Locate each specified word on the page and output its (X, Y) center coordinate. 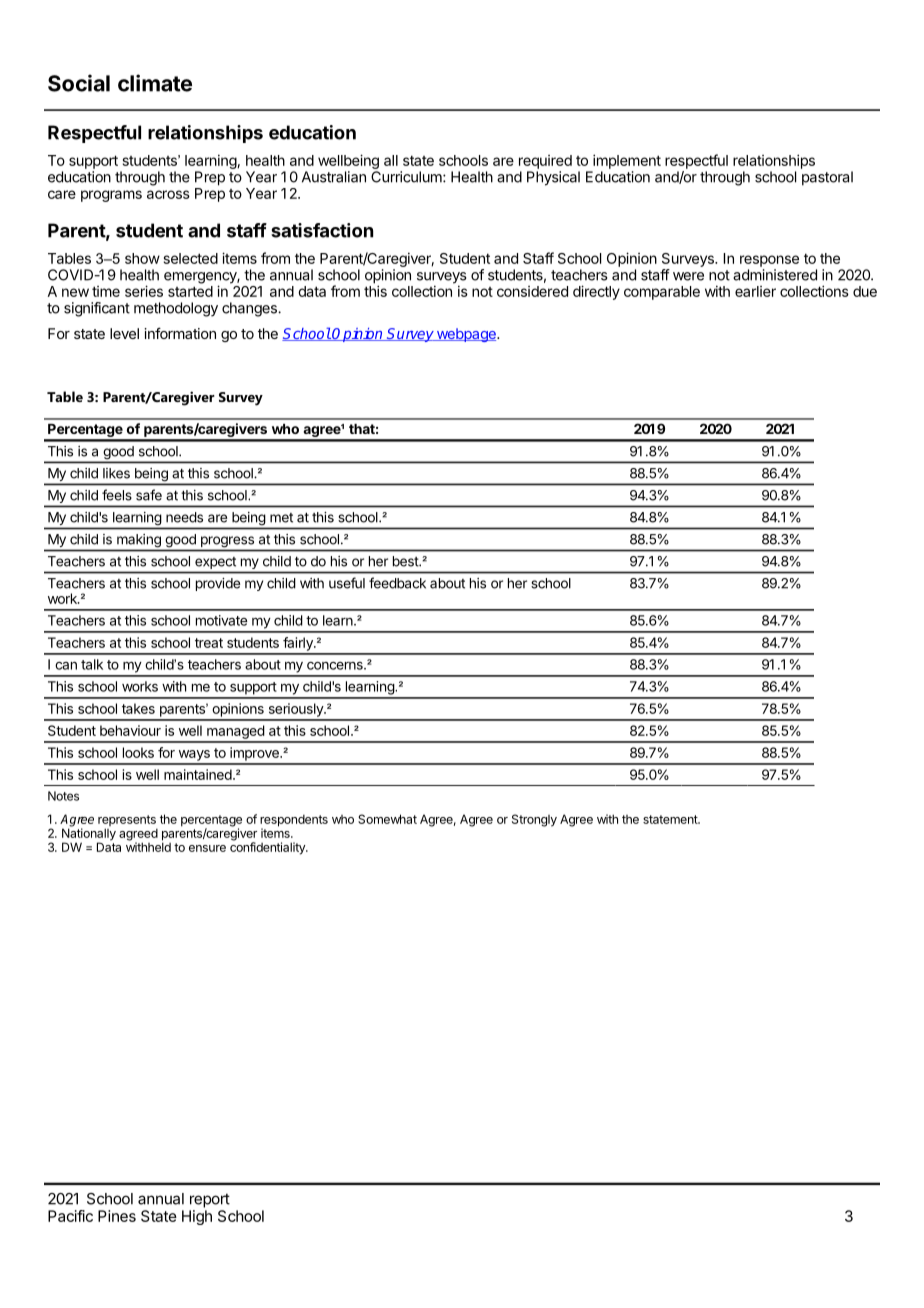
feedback (397, 583)
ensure (207, 848)
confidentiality (268, 847)
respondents (294, 821)
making (139, 540)
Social (79, 83)
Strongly (534, 820)
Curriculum (407, 177)
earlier (755, 291)
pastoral (827, 178)
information (180, 333)
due (865, 291)
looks (138, 752)
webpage (466, 335)
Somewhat (387, 819)
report (210, 1200)
